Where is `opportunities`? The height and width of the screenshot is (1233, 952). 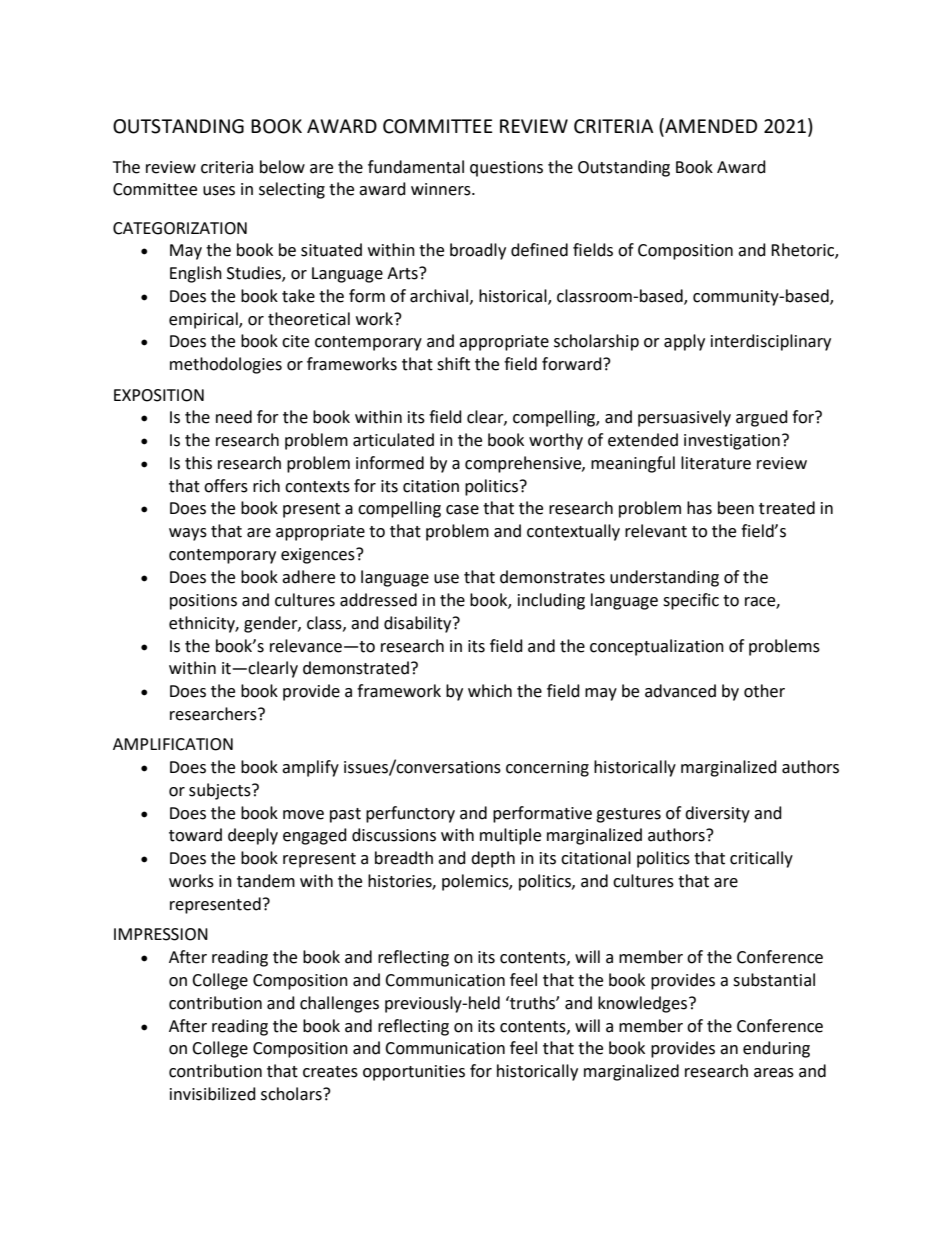
opportunities is located at coordinates (414, 1073).
